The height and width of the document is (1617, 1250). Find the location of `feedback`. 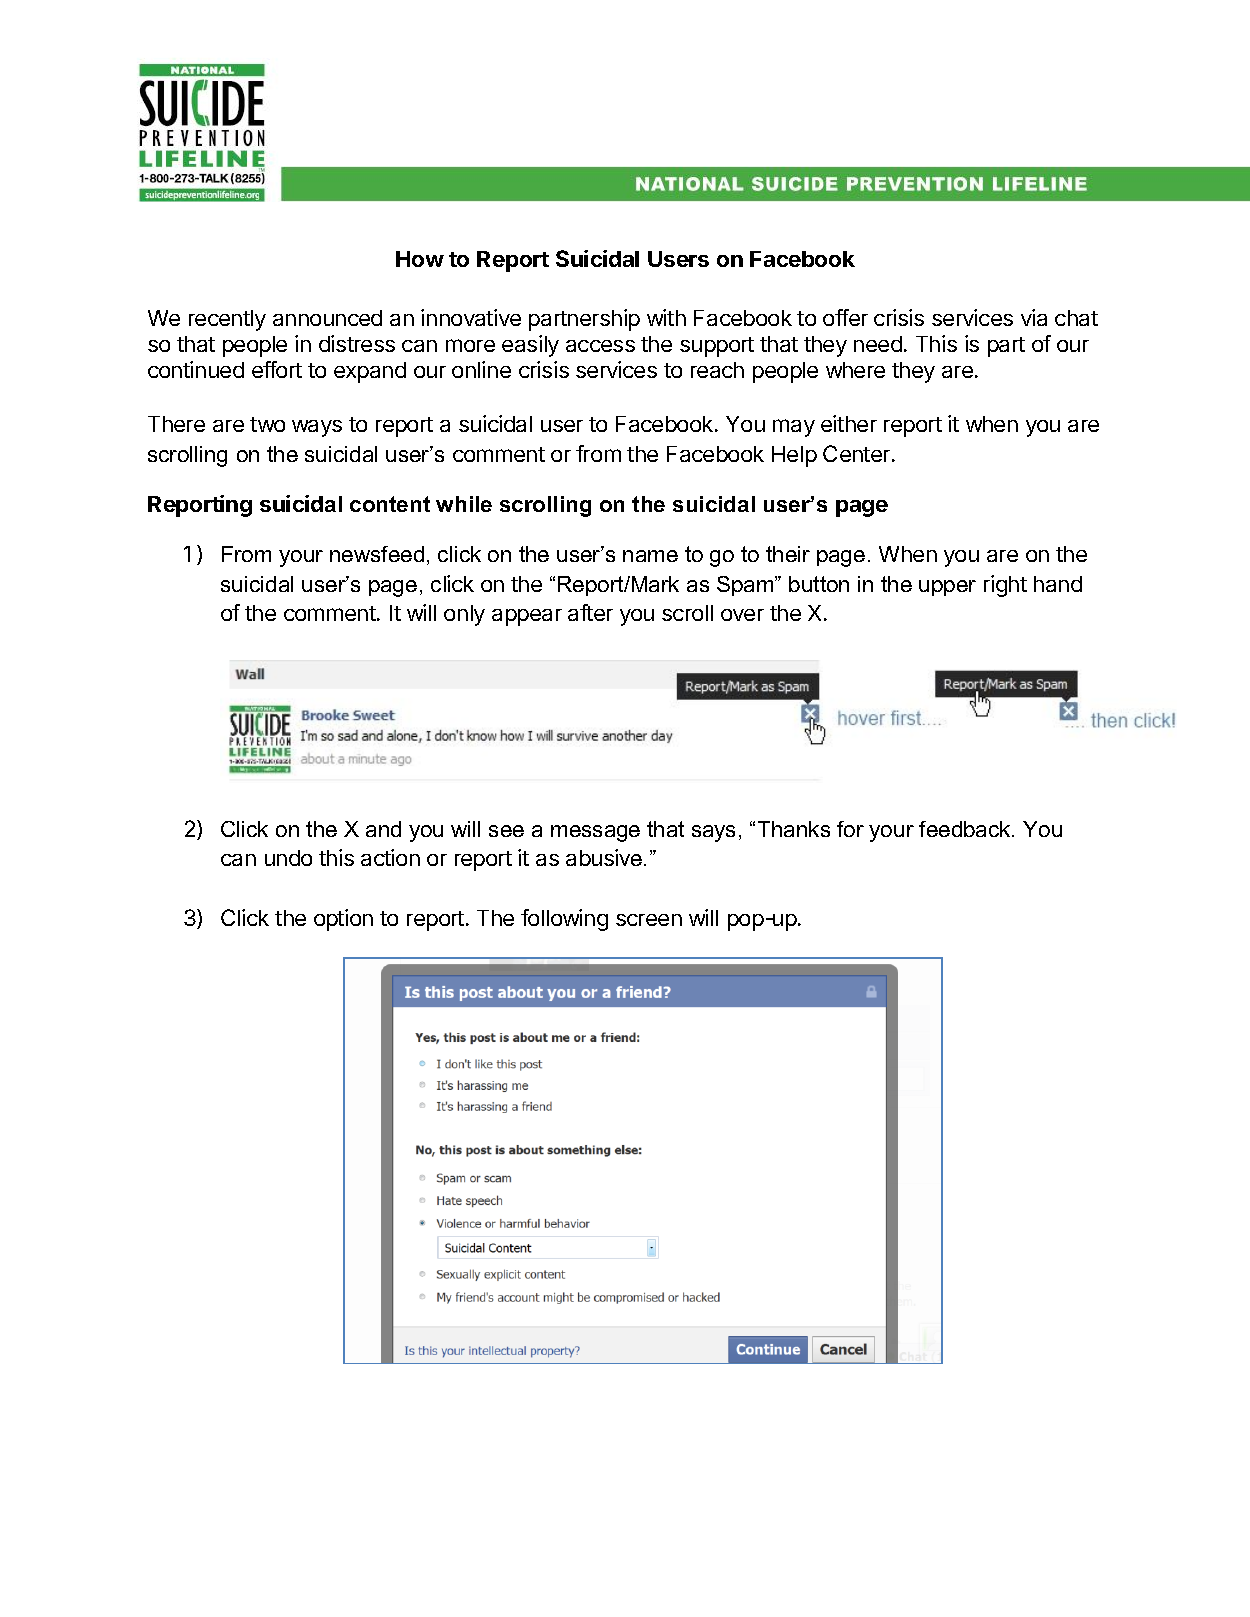

feedback is located at coordinates (966, 829).
